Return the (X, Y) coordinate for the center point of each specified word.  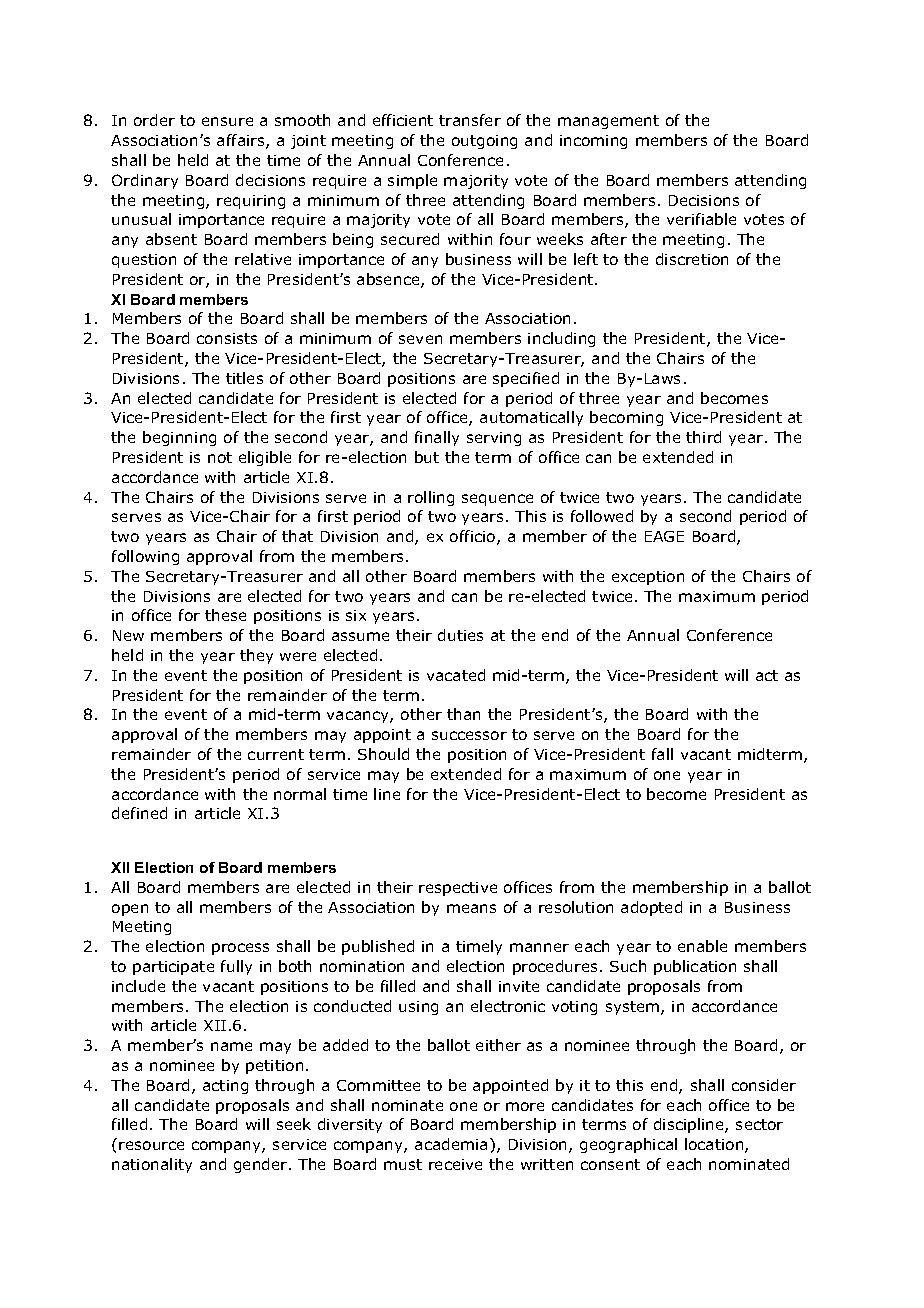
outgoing (484, 142)
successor (469, 735)
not (220, 457)
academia (451, 1144)
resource (151, 1145)
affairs (242, 141)
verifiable (701, 219)
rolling (431, 498)
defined (139, 813)
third (703, 437)
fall (662, 754)
